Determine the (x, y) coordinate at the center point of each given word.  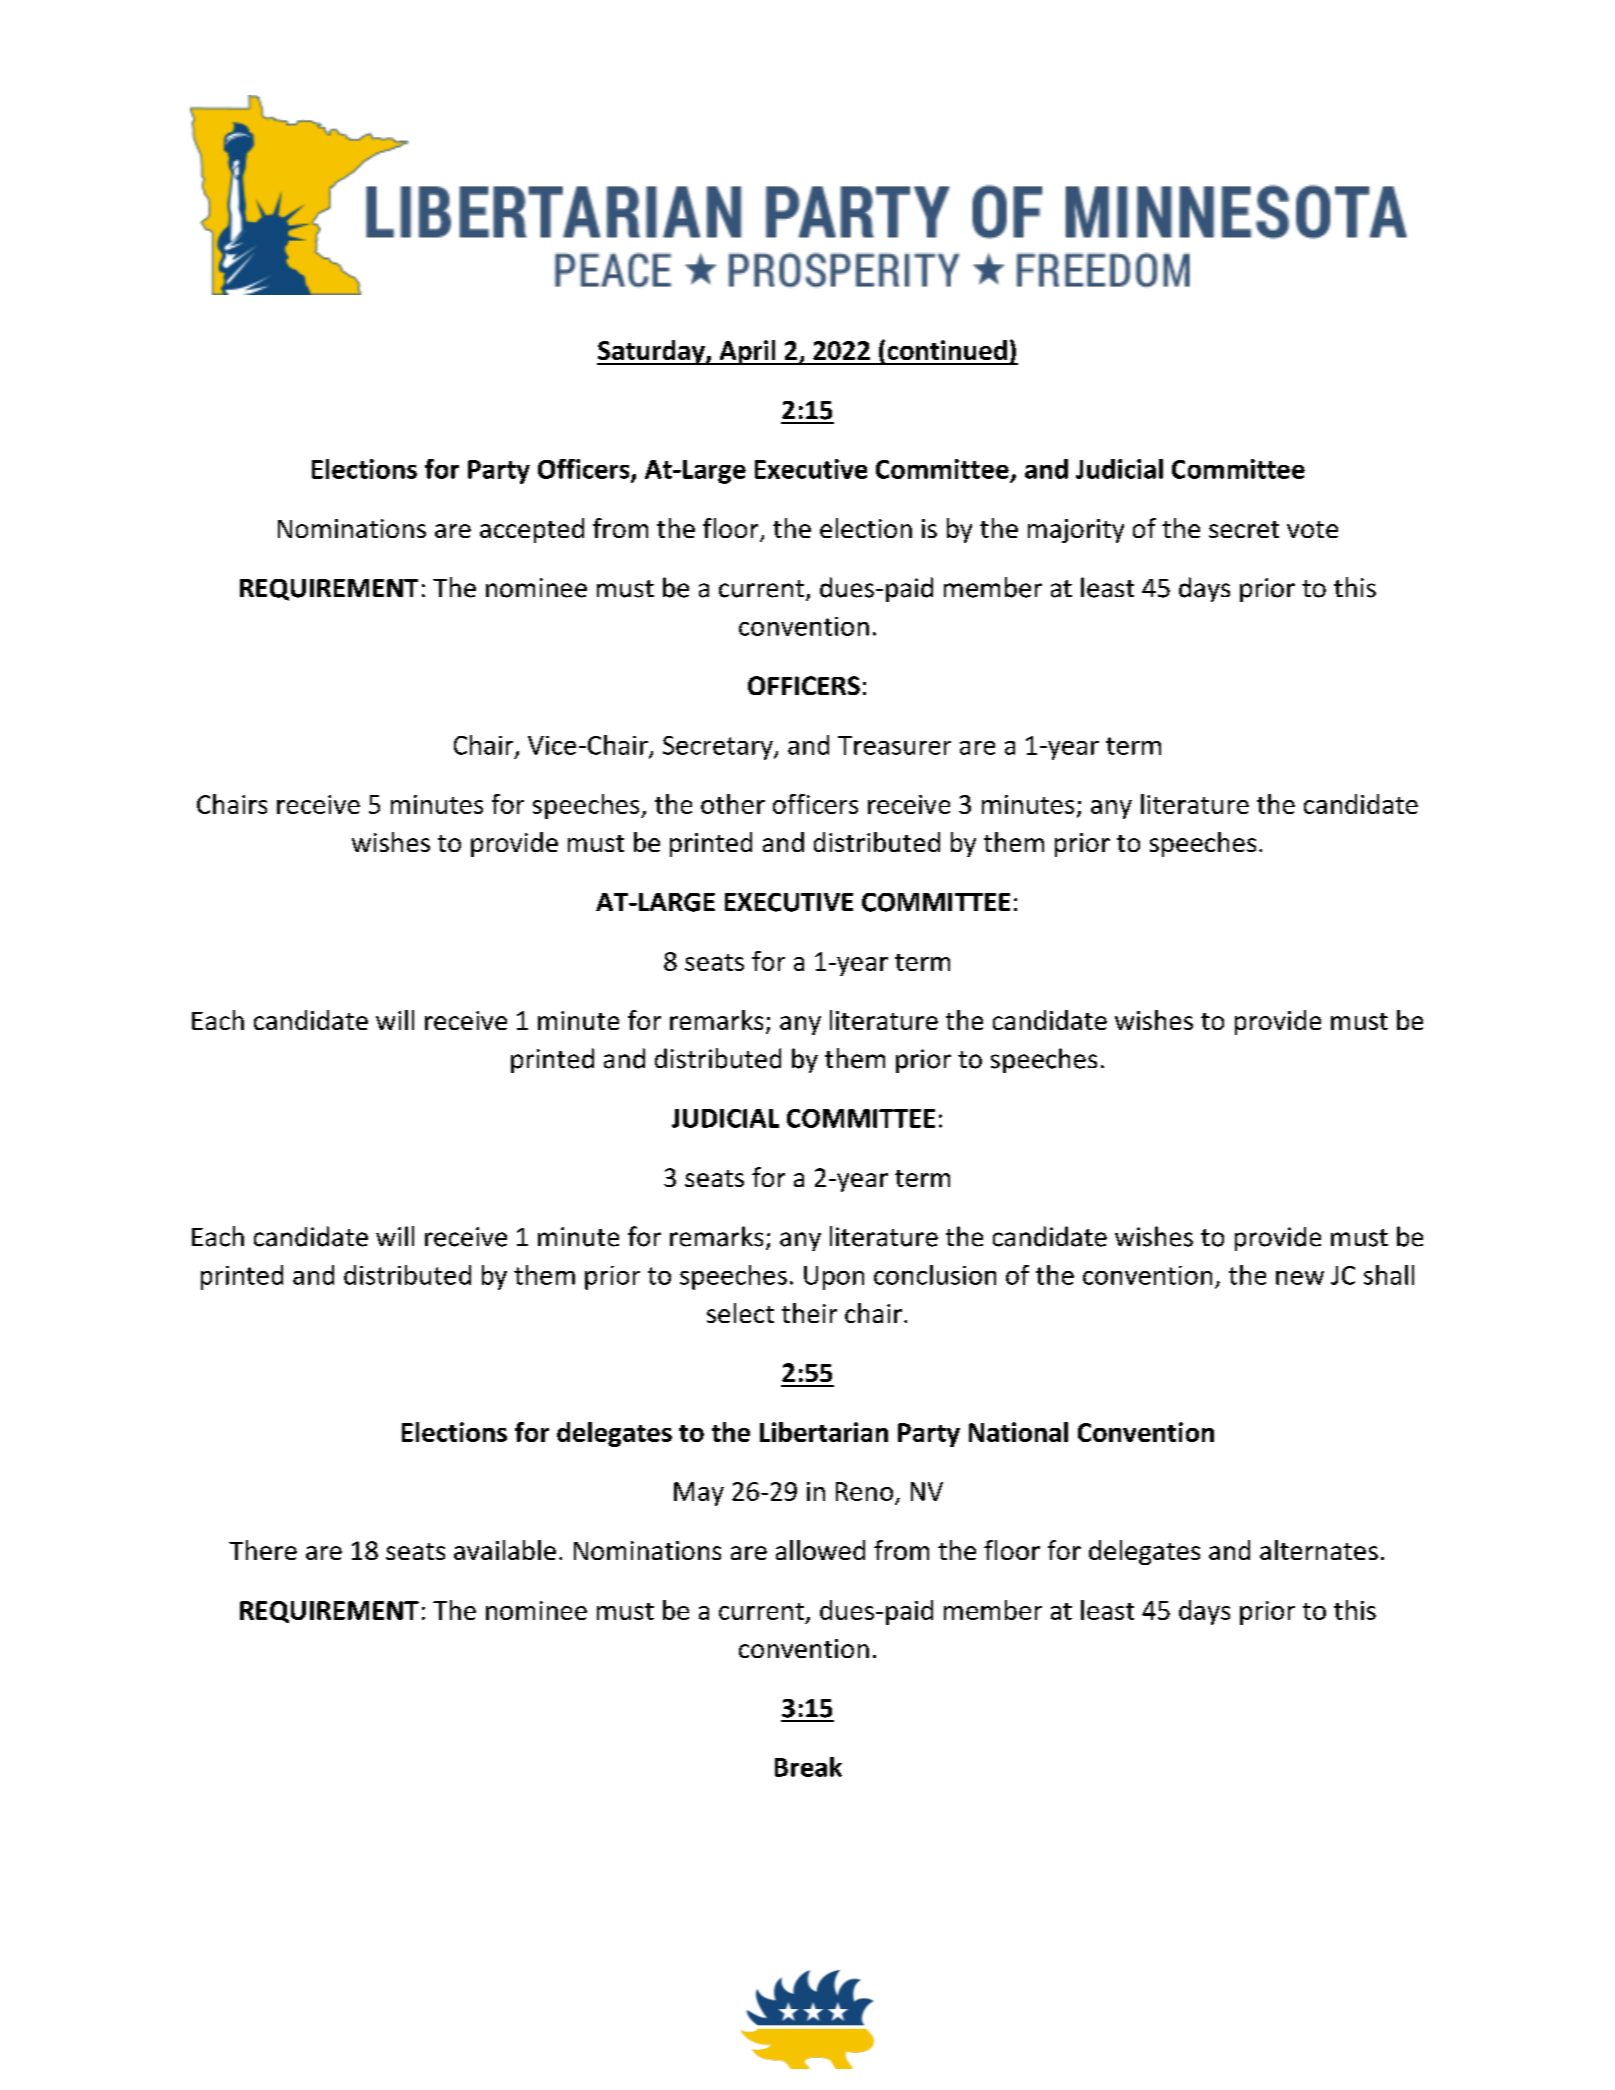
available (505, 1550)
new (1300, 1278)
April (747, 352)
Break (808, 1767)
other (733, 804)
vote (1312, 529)
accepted (532, 530)
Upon (834, 1278)
